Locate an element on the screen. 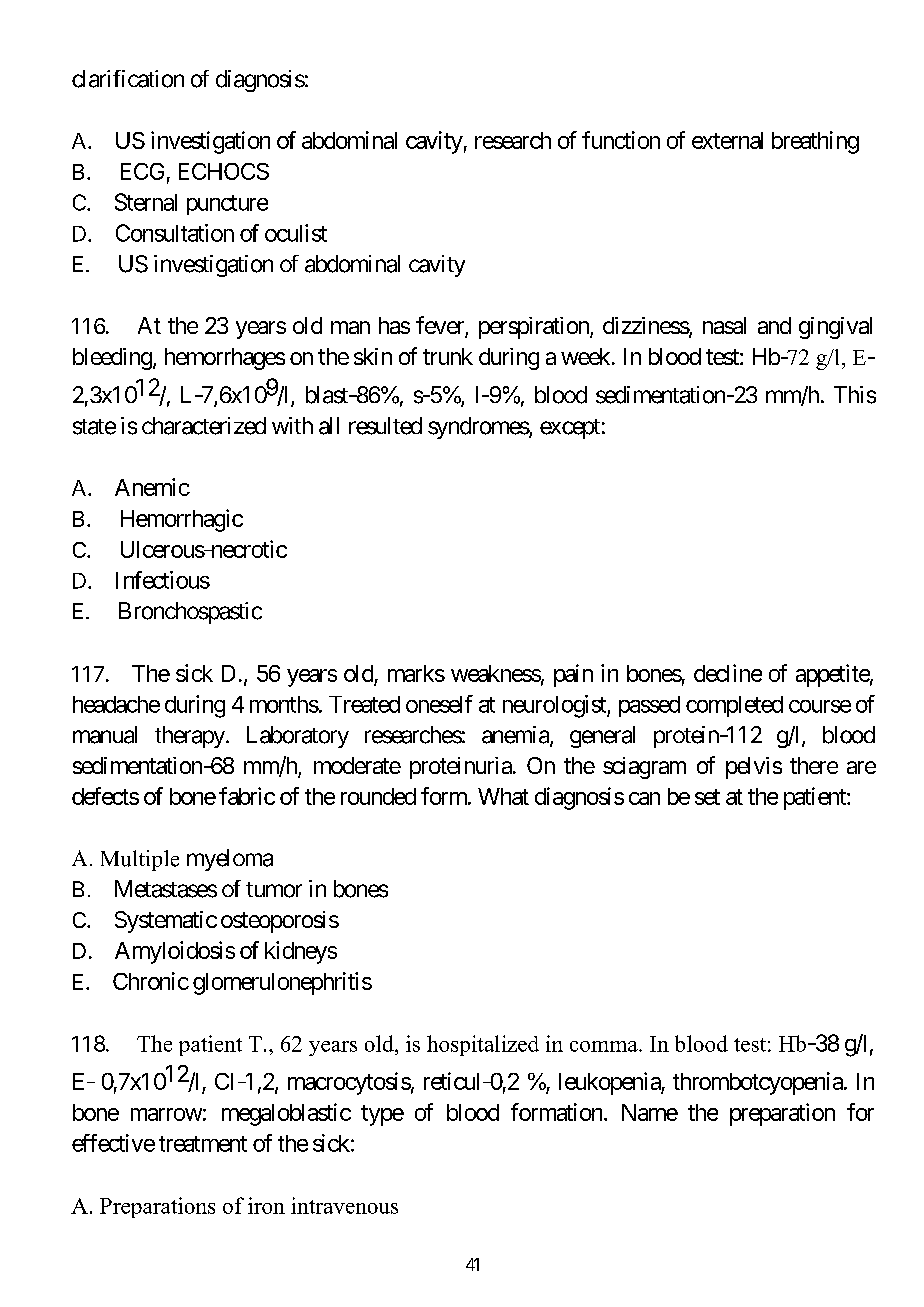 This screenshot has width=924, height=1307. function is located at coordinates (621, 140).
